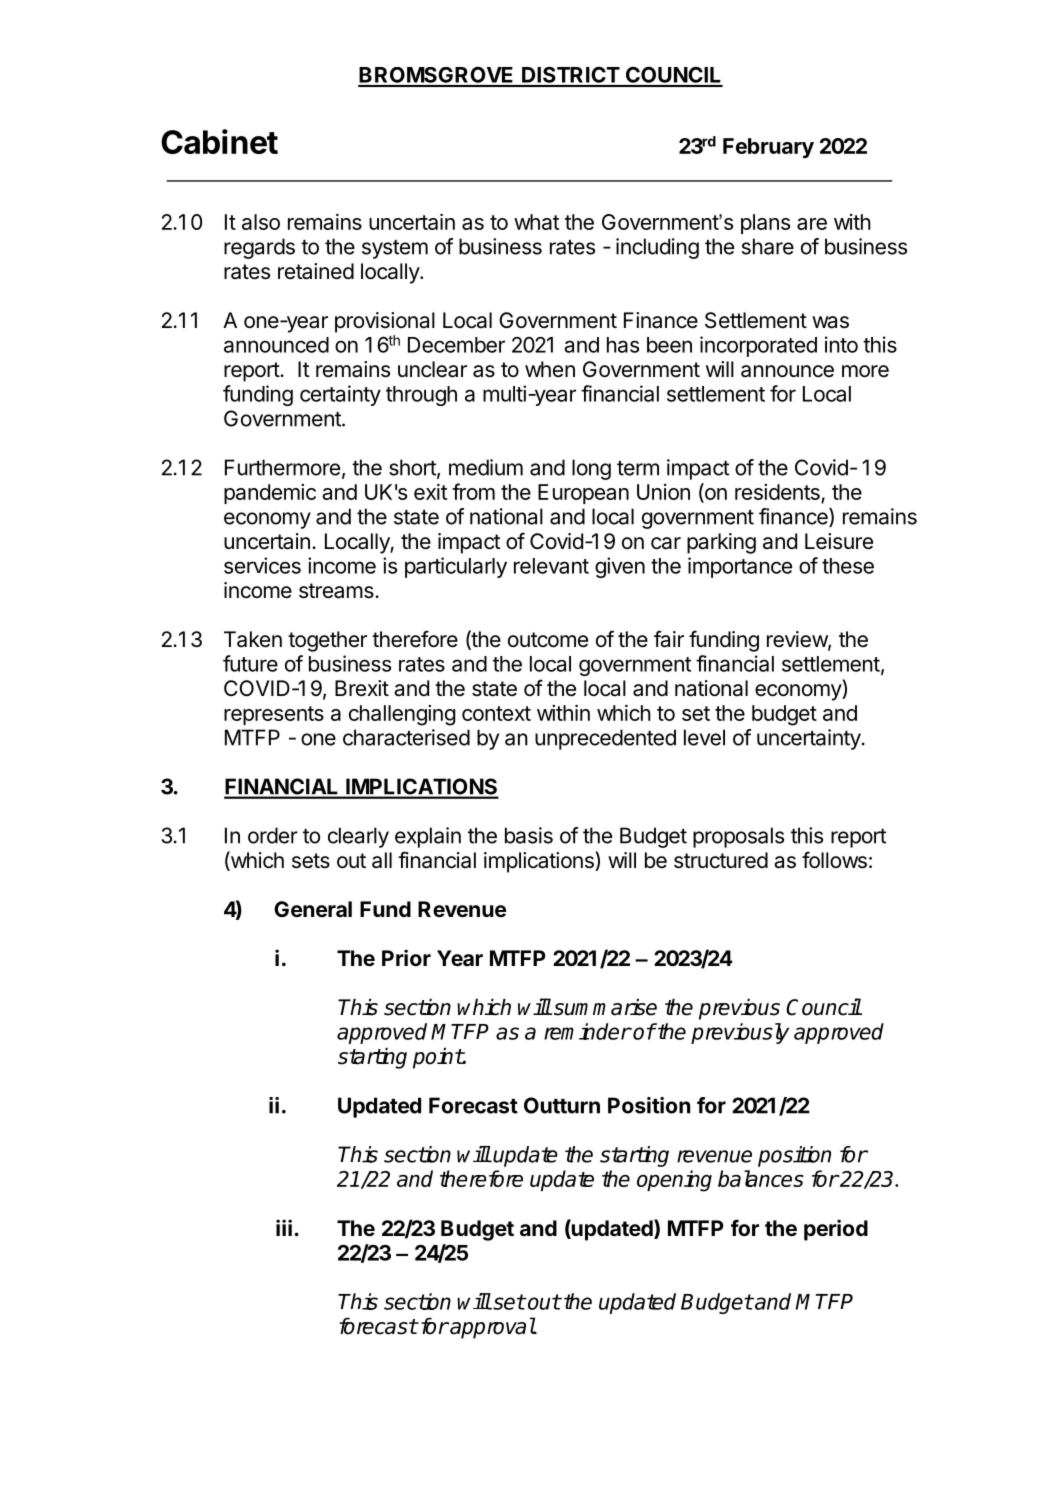 This screenshot has width=1059, height=1497. What do you see at coordinates (261, 222) in the screenshot?
I see `also` at bounding box center [261, 222].
